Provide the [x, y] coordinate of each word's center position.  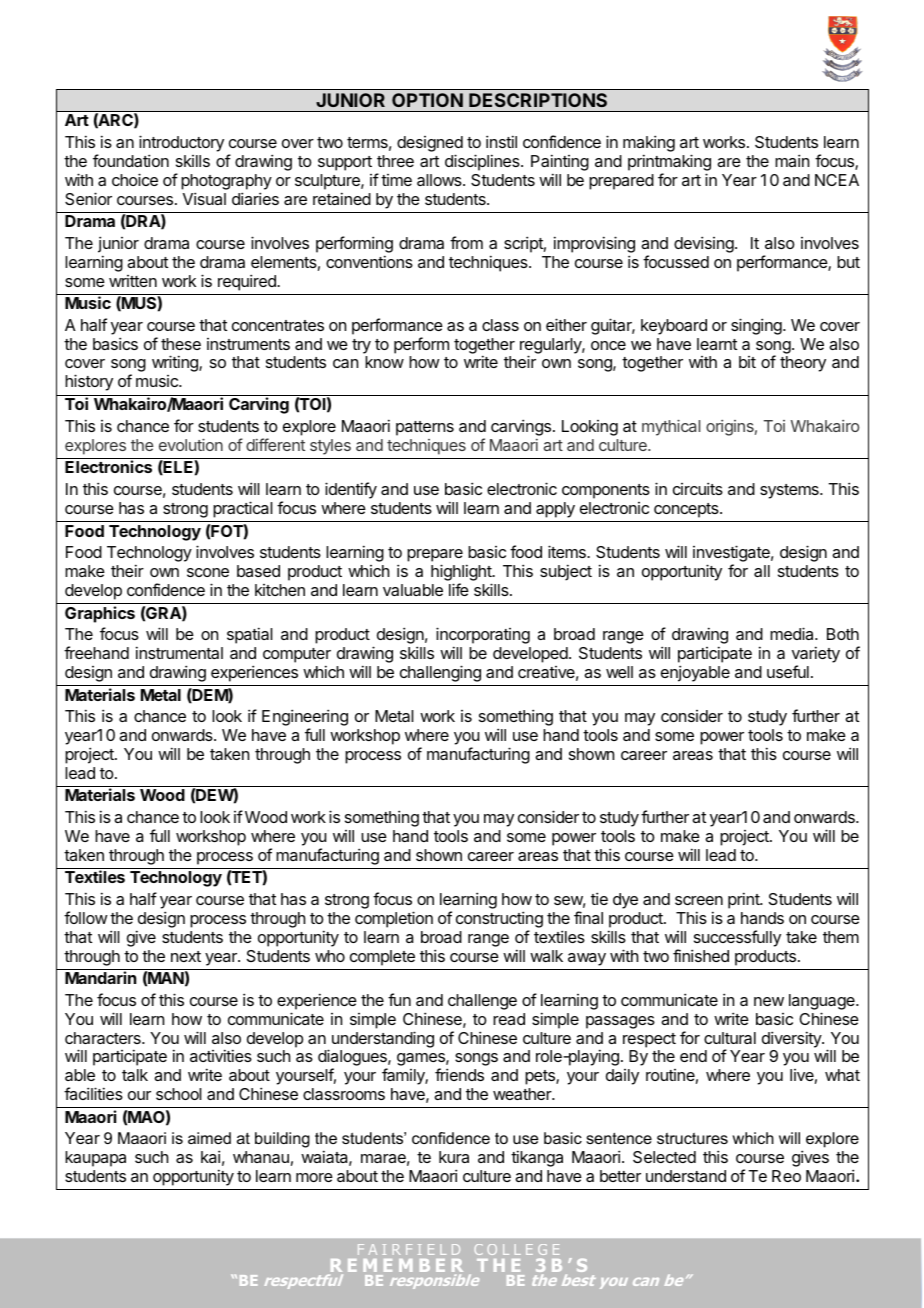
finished [701, 955]
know [384, 362]
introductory [181, 145]
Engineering [305, 719]
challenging [440, 673]
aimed [209, 1138]
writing [176, 363]
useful [788, 671]
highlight [462, 574]
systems [790, 491]
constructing [499, 921]
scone [208, 572]
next [186, 956]
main [792, 160]
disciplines [483, 162]
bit [747, 362]
